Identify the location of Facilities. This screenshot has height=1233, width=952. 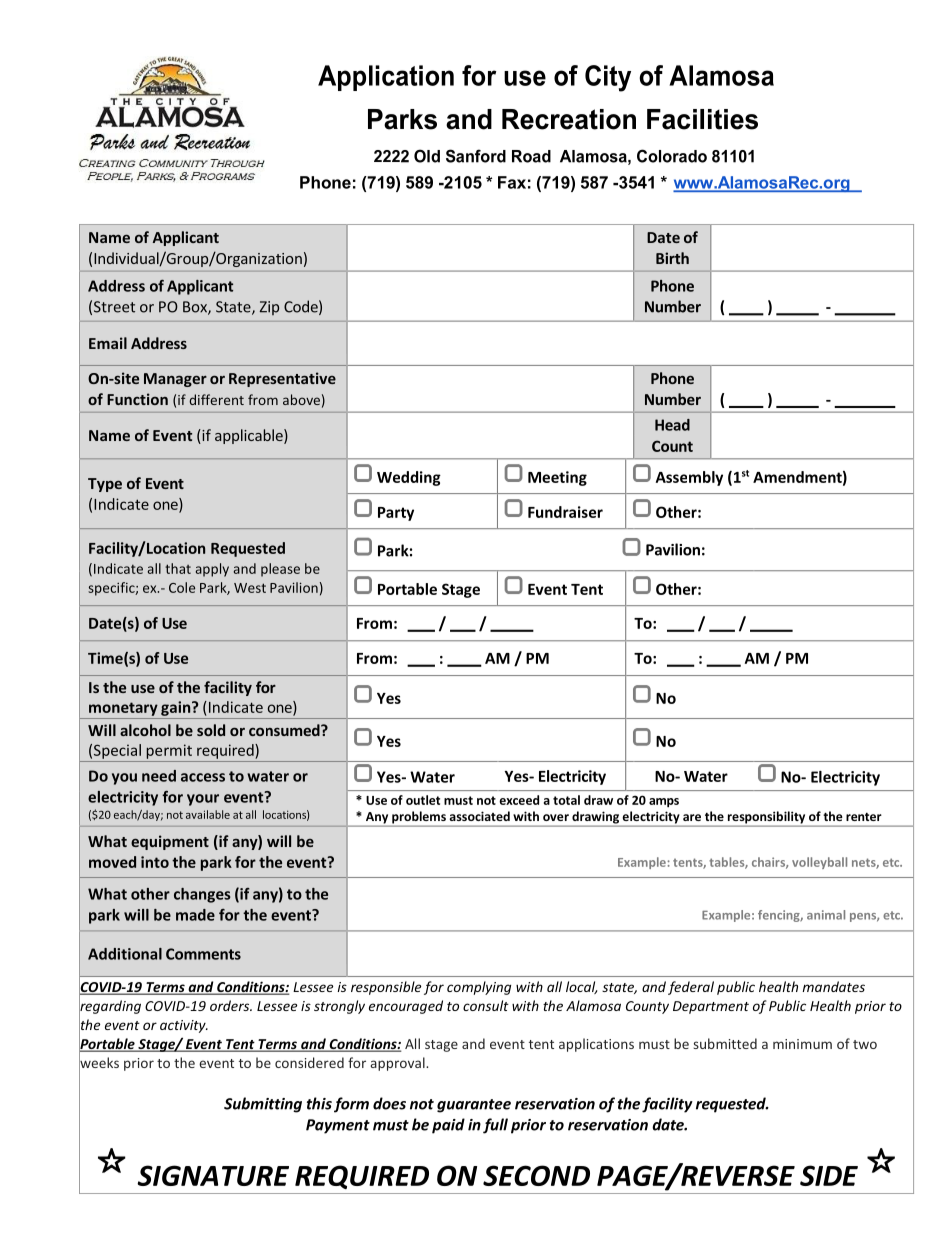
(702, 119).
